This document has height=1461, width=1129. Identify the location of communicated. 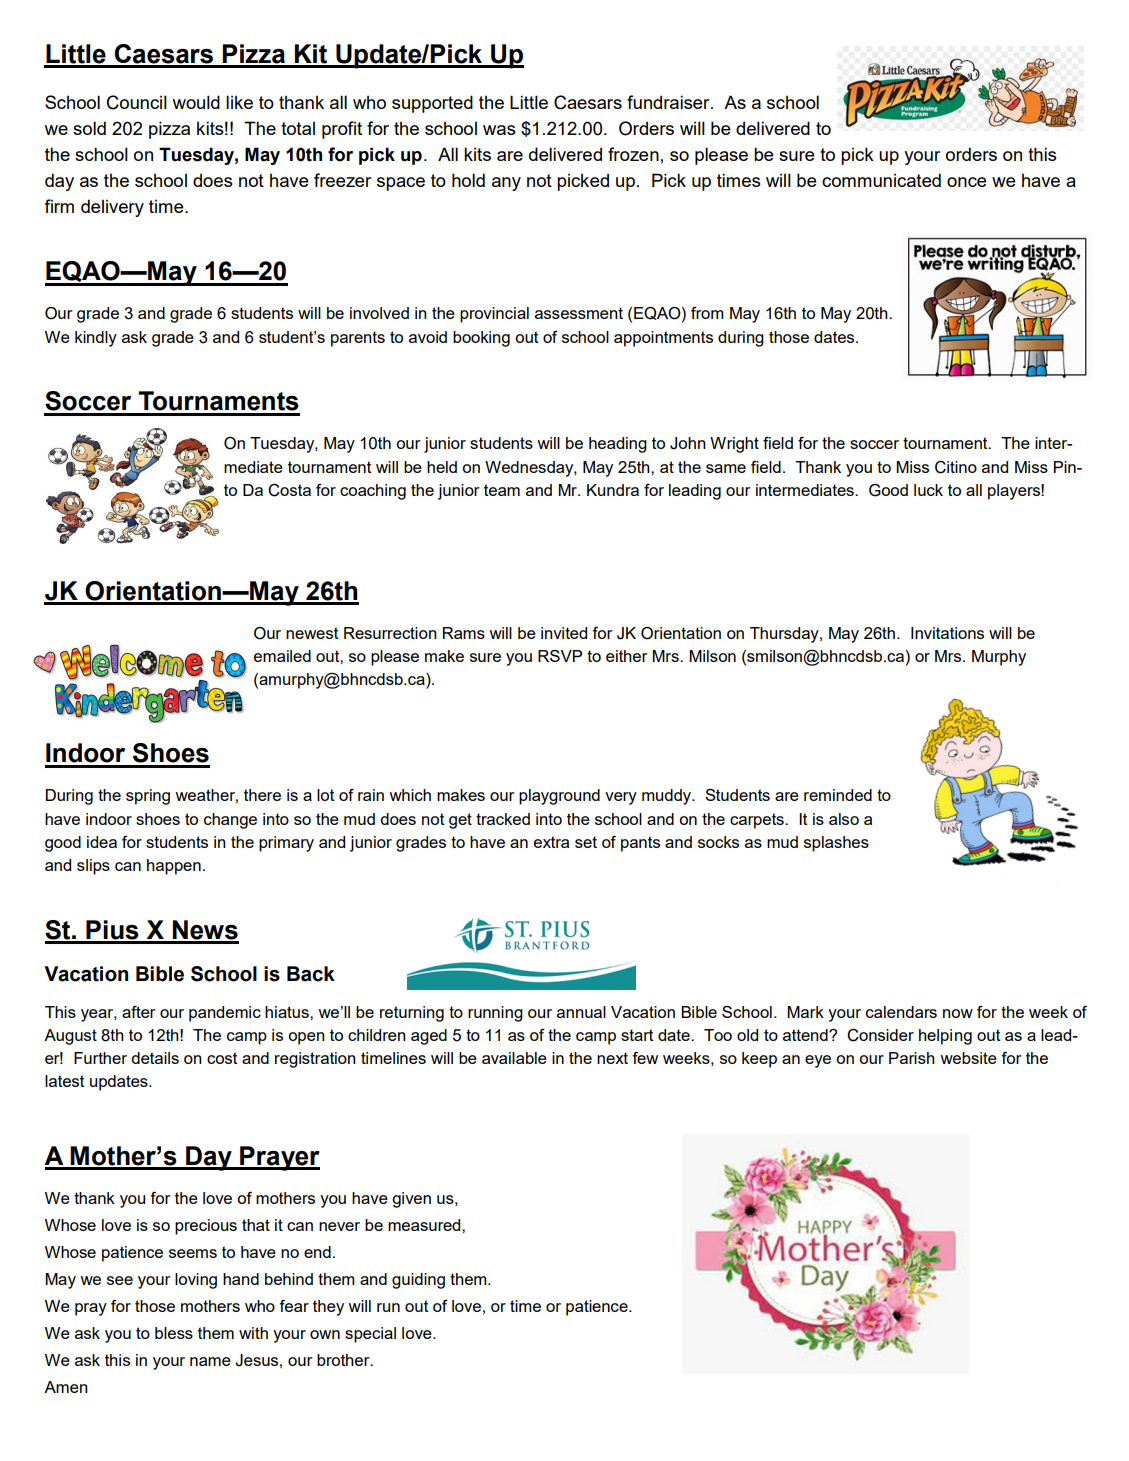
(881, 180).
